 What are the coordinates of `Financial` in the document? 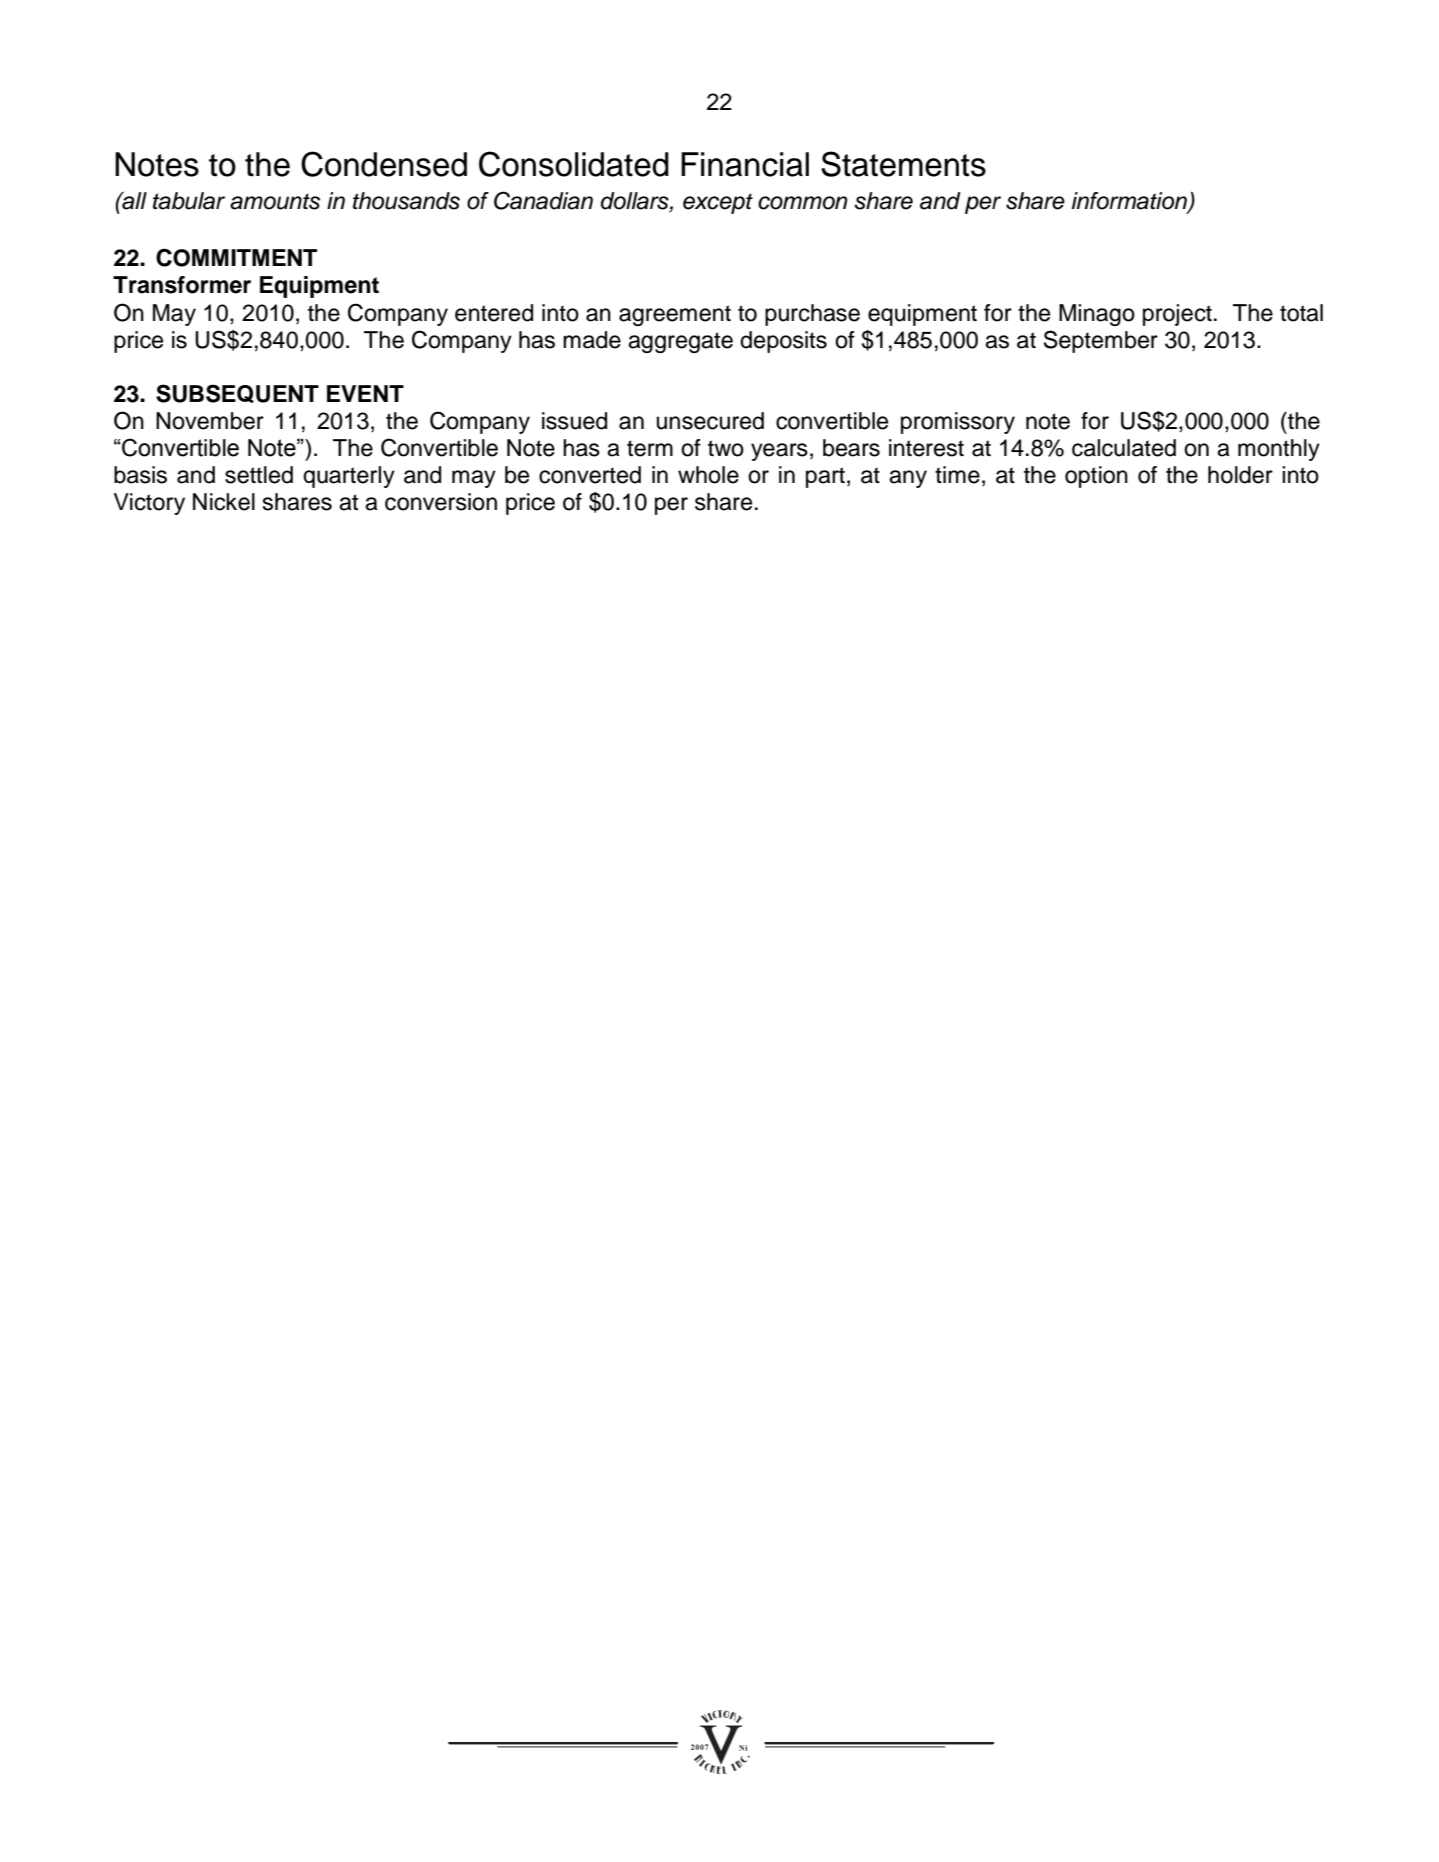 It's located at (745, 164).
